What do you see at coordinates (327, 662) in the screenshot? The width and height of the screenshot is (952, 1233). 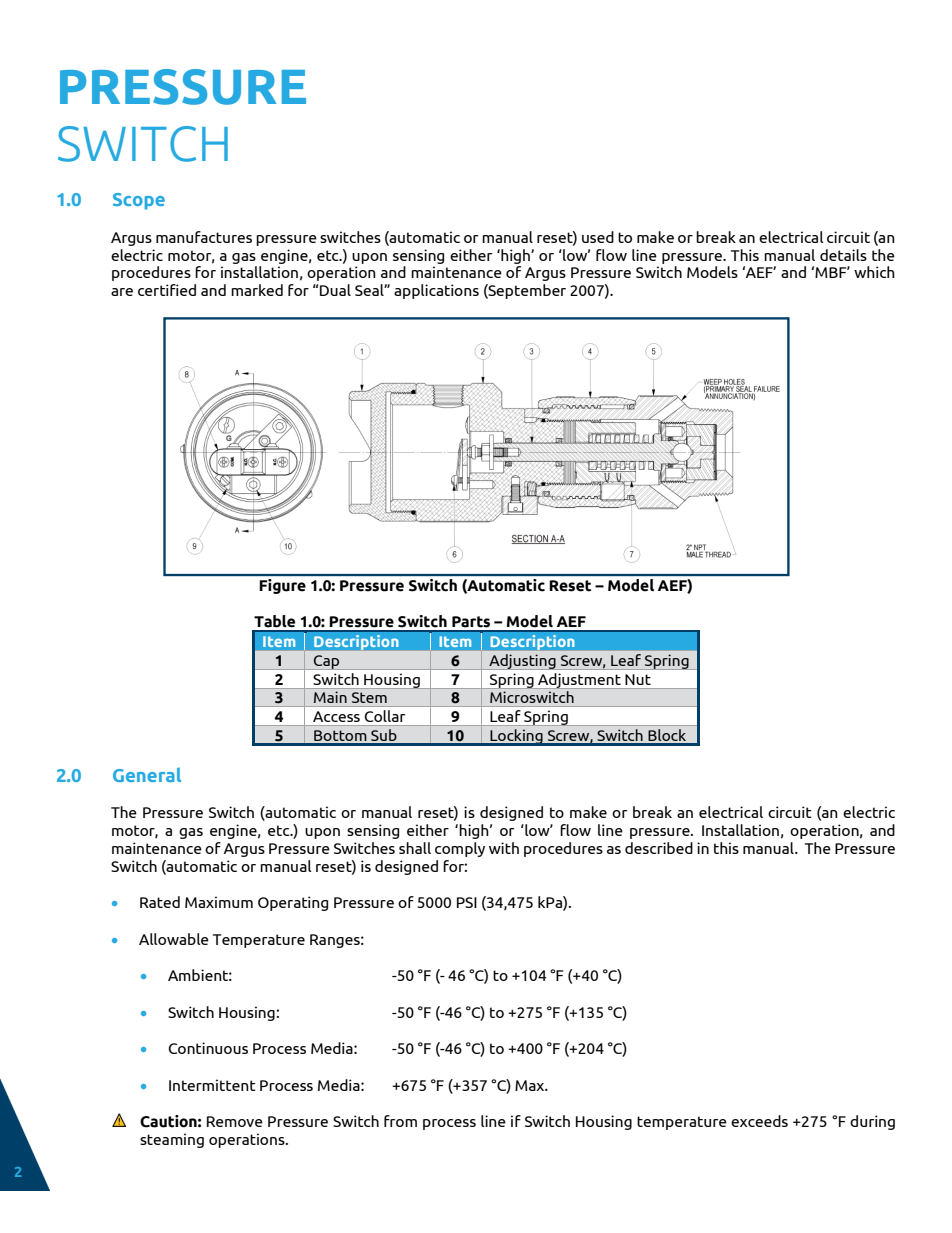 I see `Cap` at bounding box center [327, 662].
